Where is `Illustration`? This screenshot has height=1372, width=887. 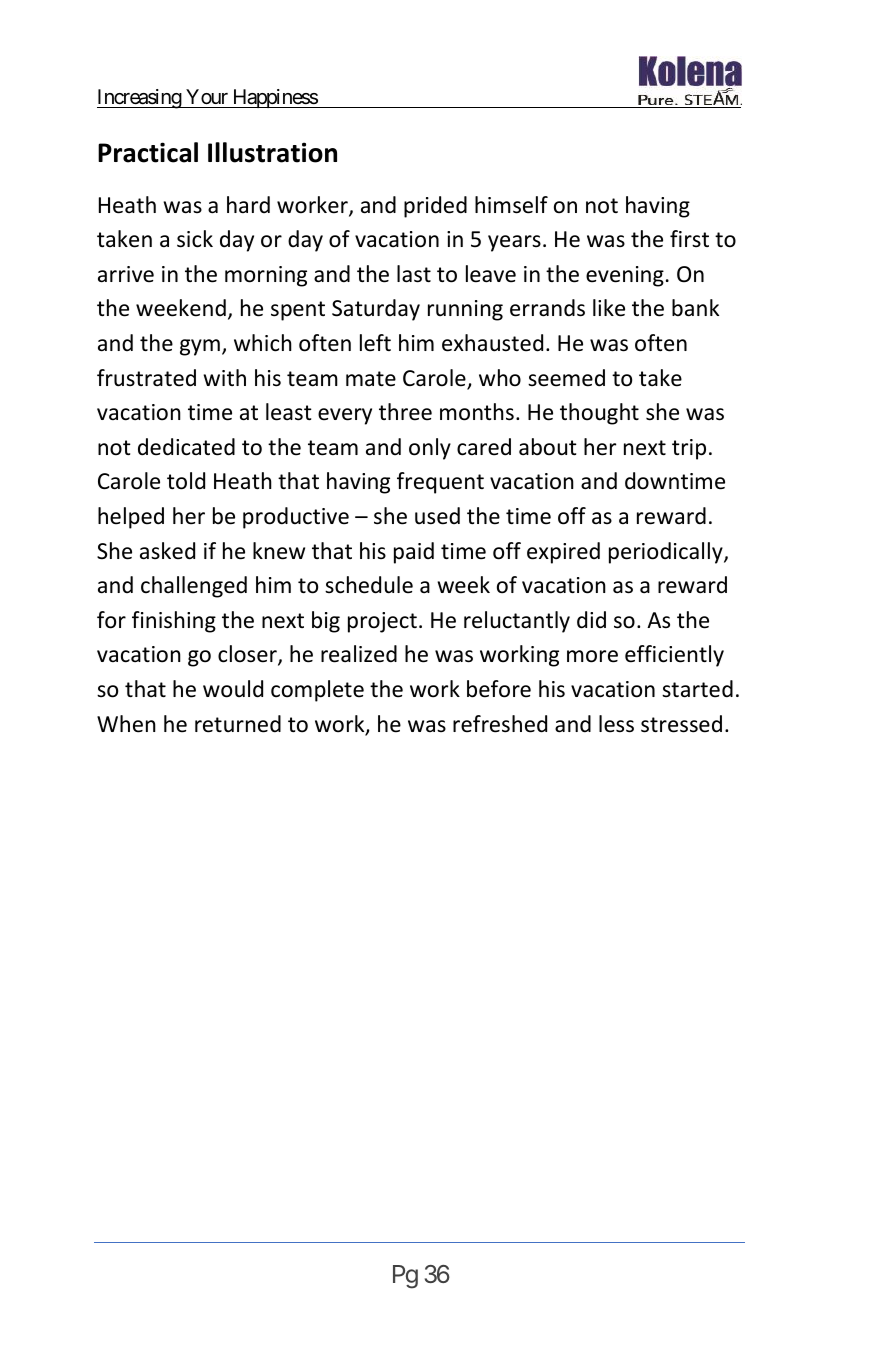
Illustration is located at coordinates (272, 152).
